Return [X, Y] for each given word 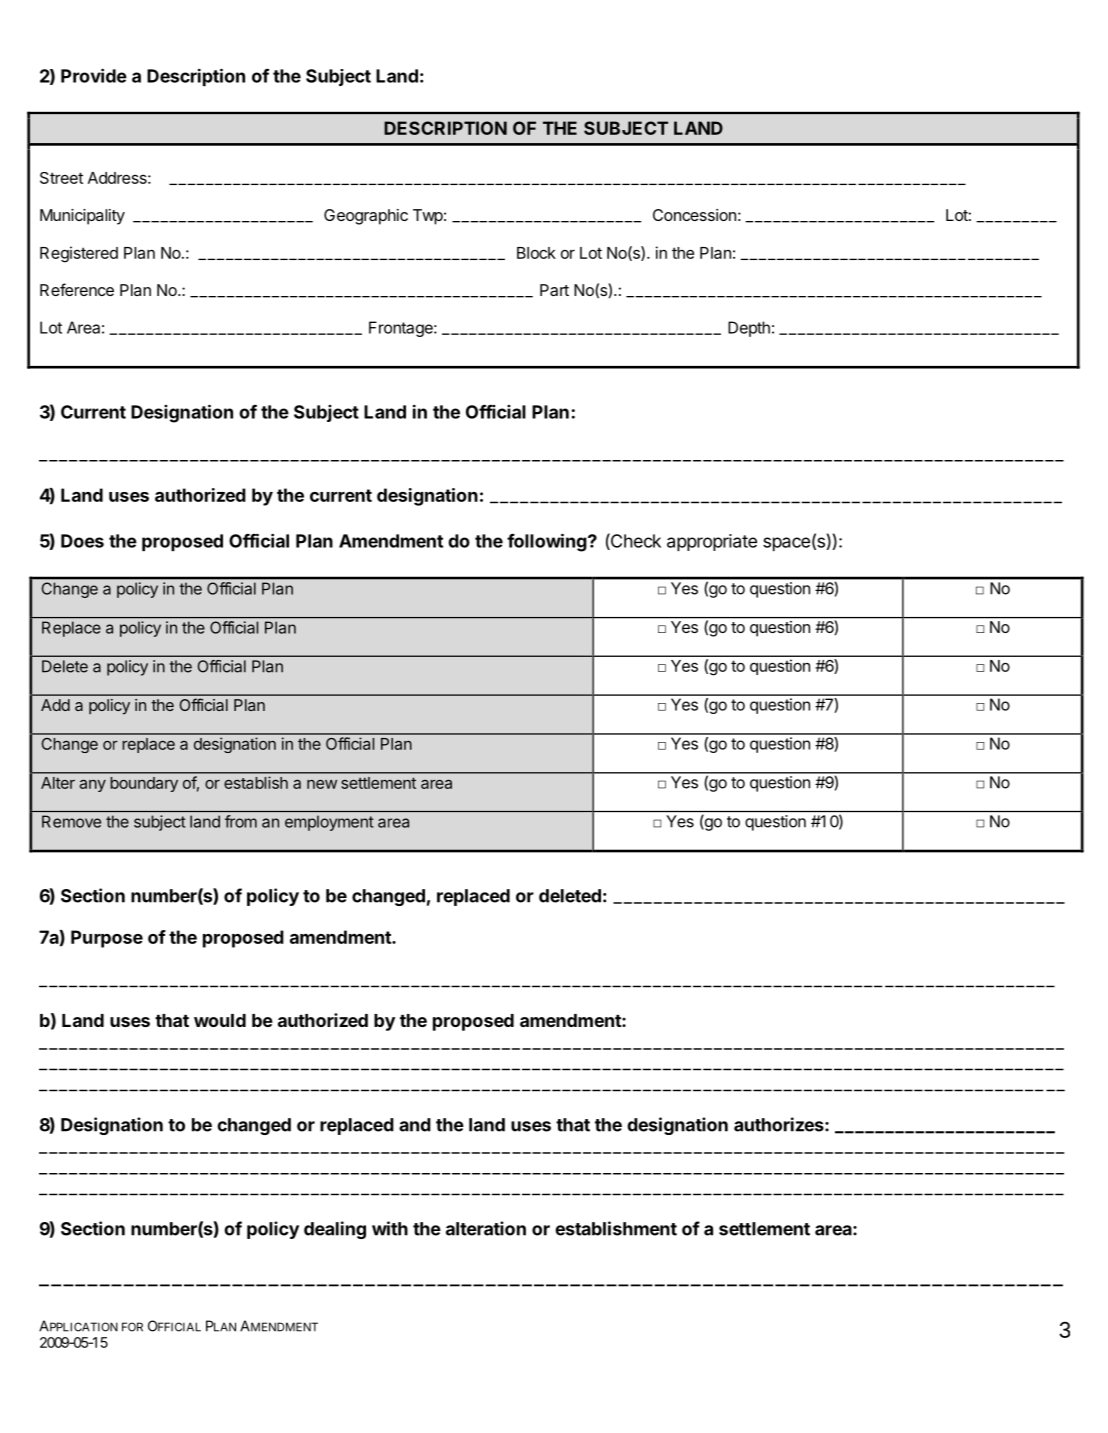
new [322, 784]
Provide [94, 75]
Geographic [366, 217]
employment [329, 823]
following [547, 542]
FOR [132, 1327]
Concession [694, 215]
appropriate [712, 542]
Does [82, 541]
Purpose [107, 939]
